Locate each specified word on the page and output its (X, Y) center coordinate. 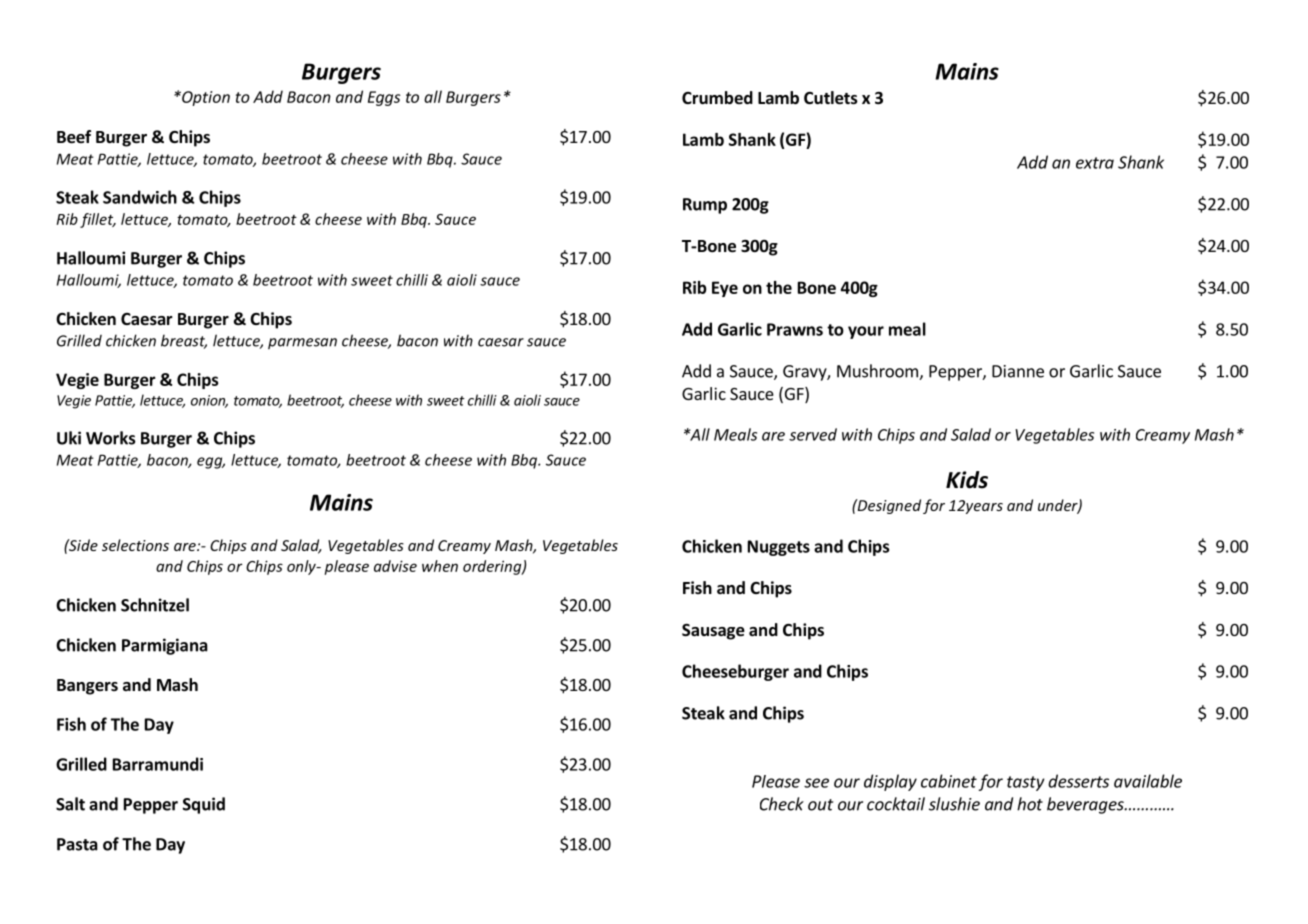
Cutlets (831, 98)
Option (205, 98)
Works (111, 438)
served (813, 434)
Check (782, 804)
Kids (967, 480)
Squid (204, 805)
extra (1095, 163)
